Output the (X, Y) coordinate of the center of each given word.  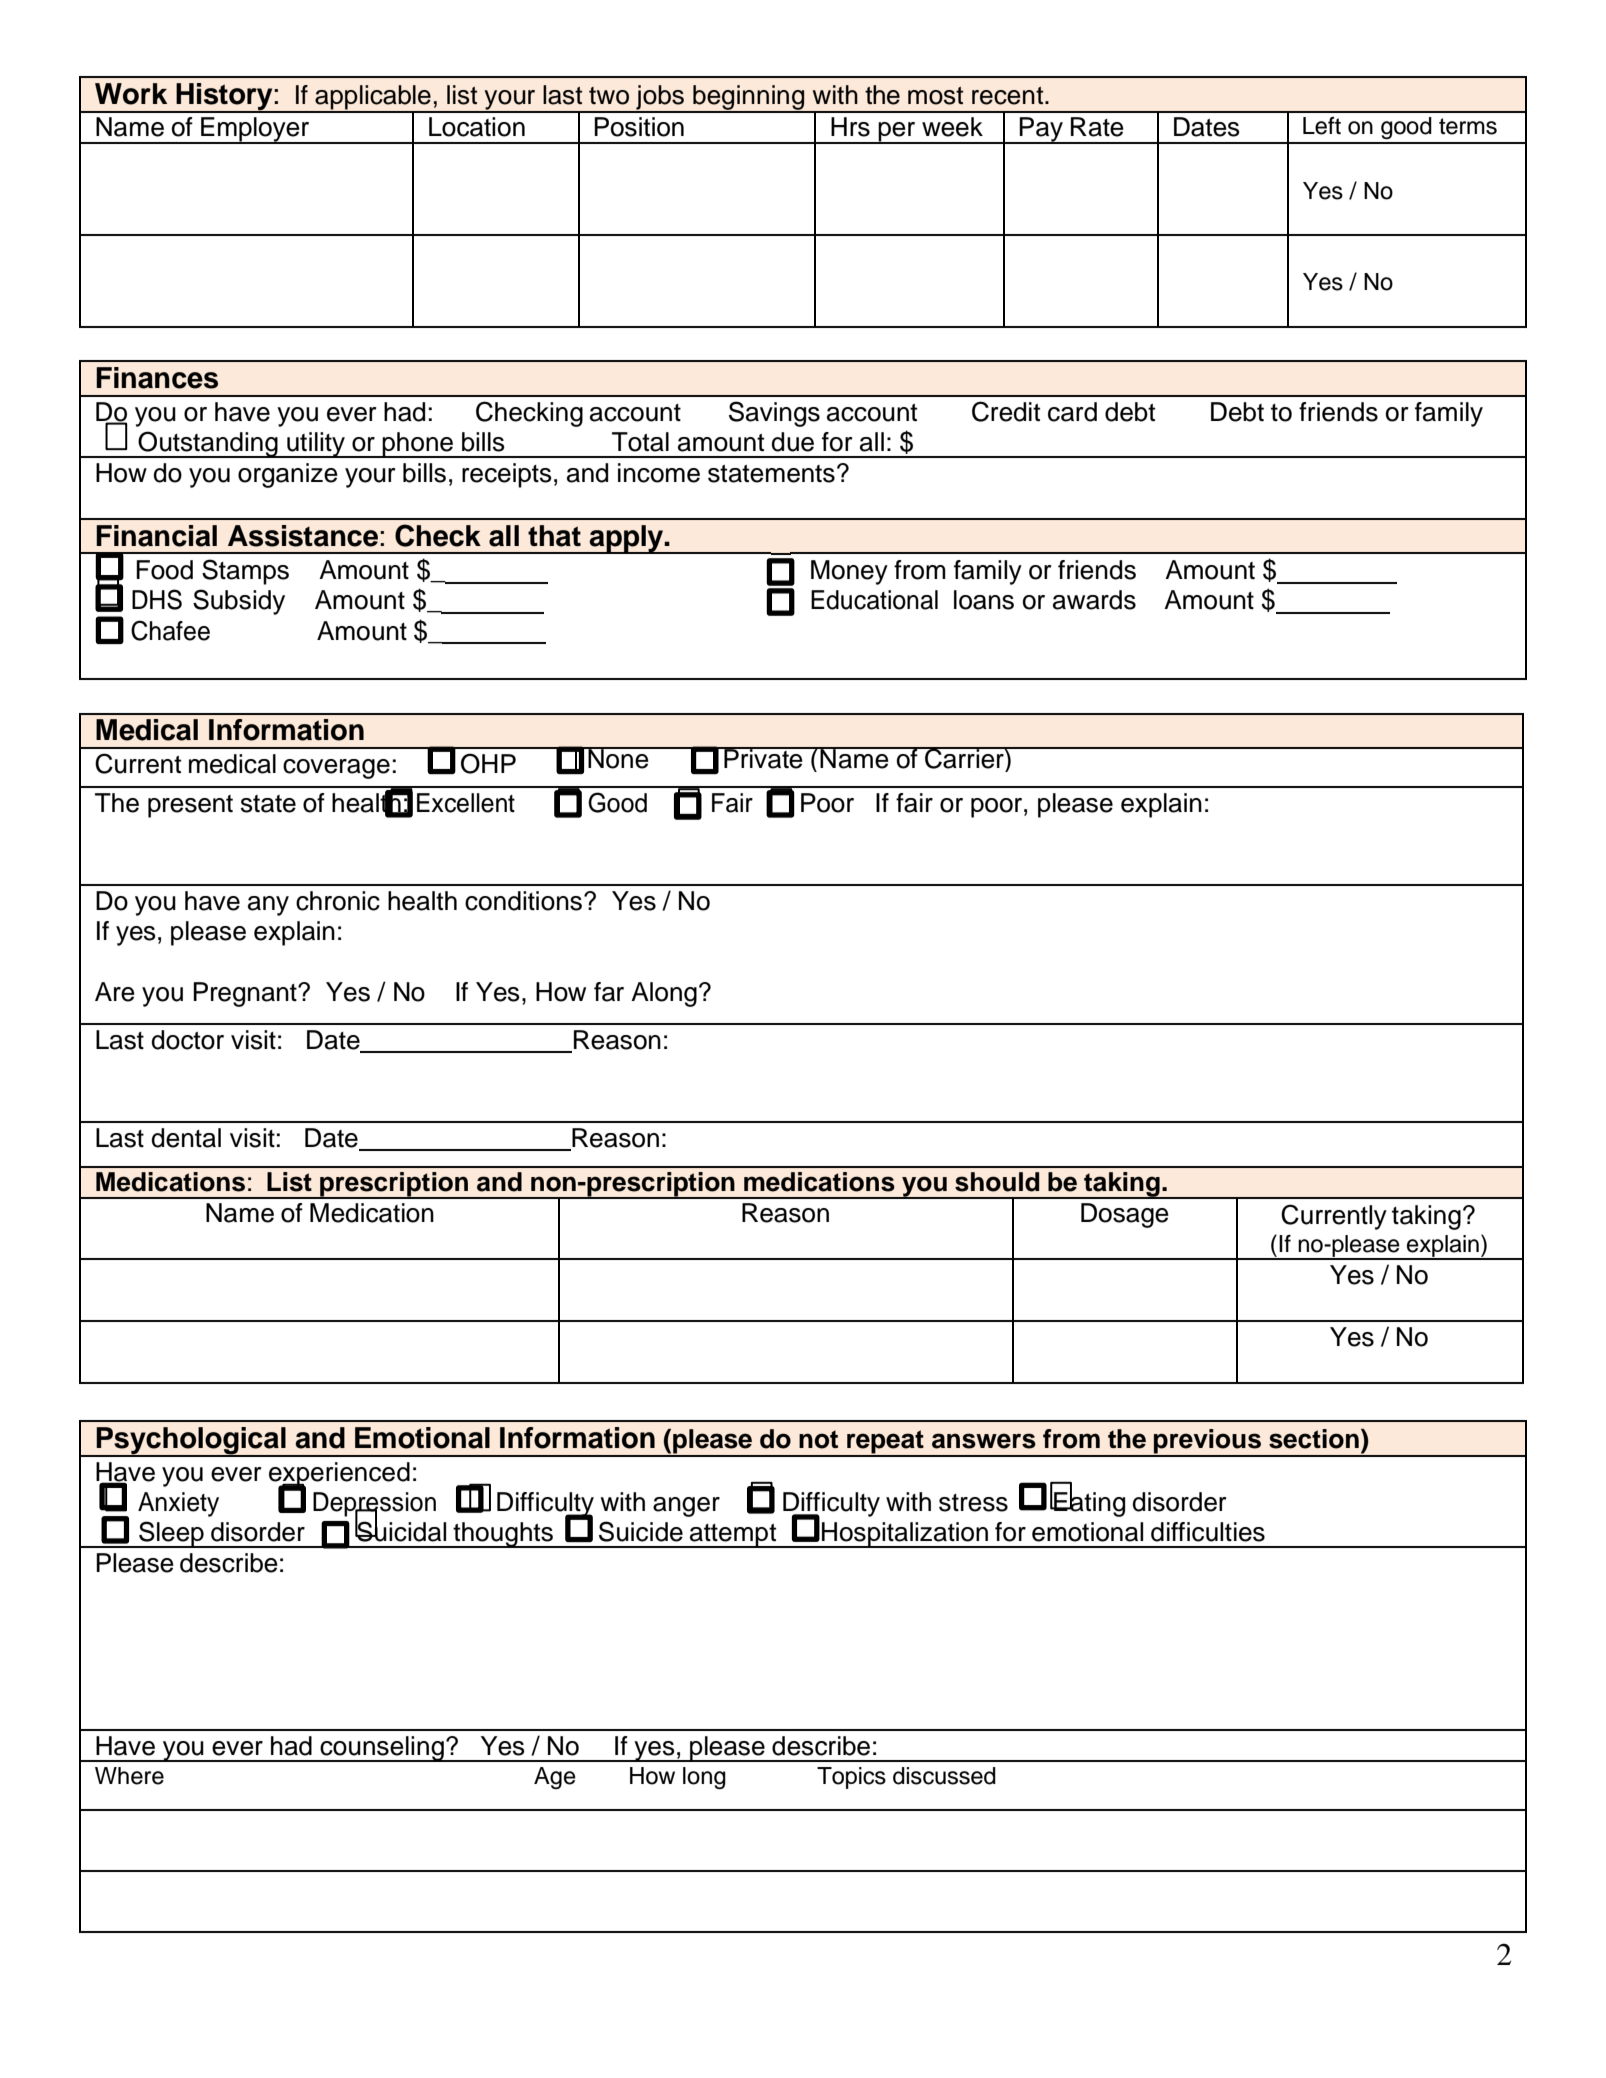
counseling (382, 1749)
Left (1322, 126)
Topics (851, 1778)
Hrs (850, 127)
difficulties (1208, 1532)
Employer (255, 130)
